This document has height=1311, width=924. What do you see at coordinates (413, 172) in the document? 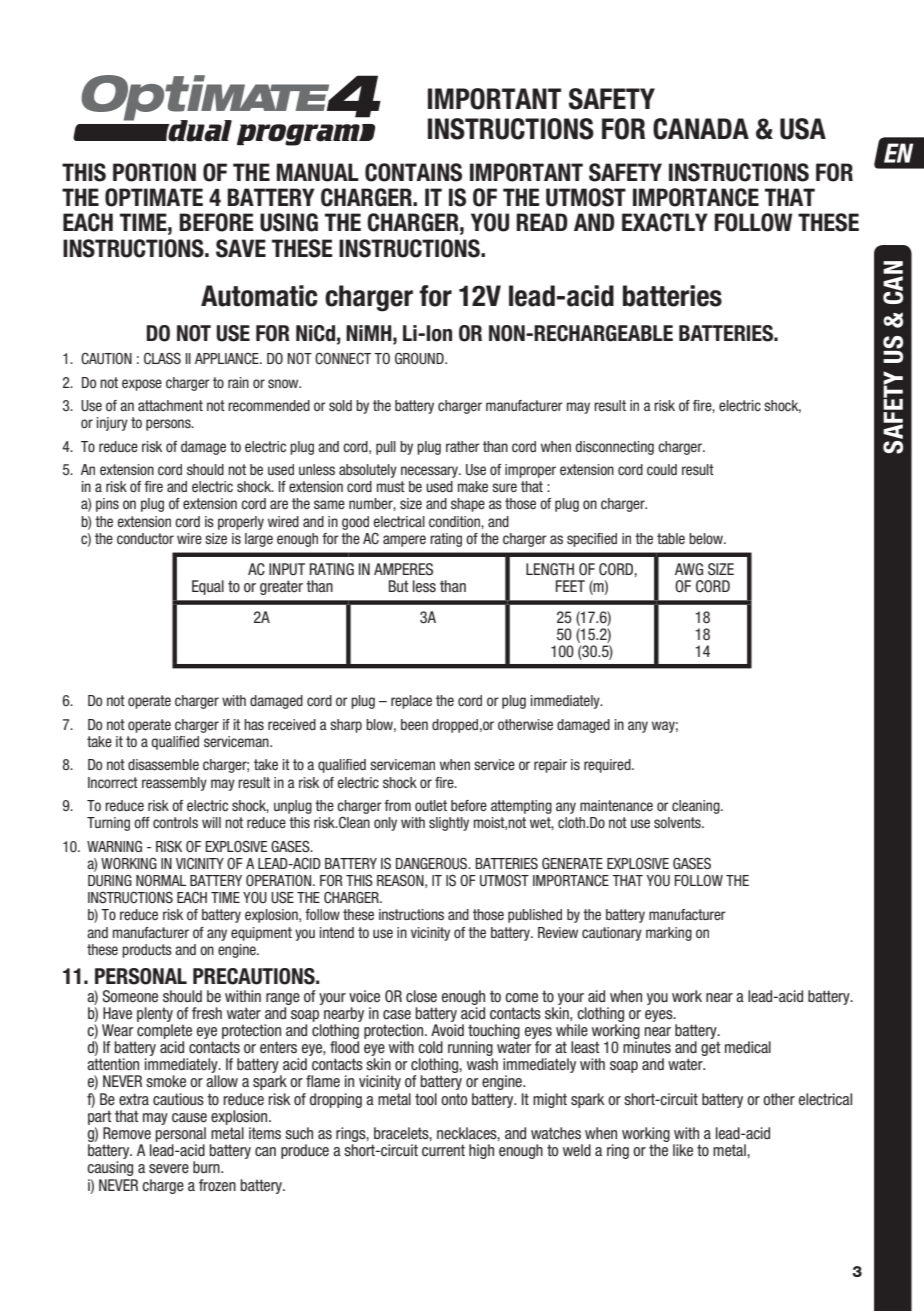
I see `CONTAINS` at bounding box center [413, 172].
